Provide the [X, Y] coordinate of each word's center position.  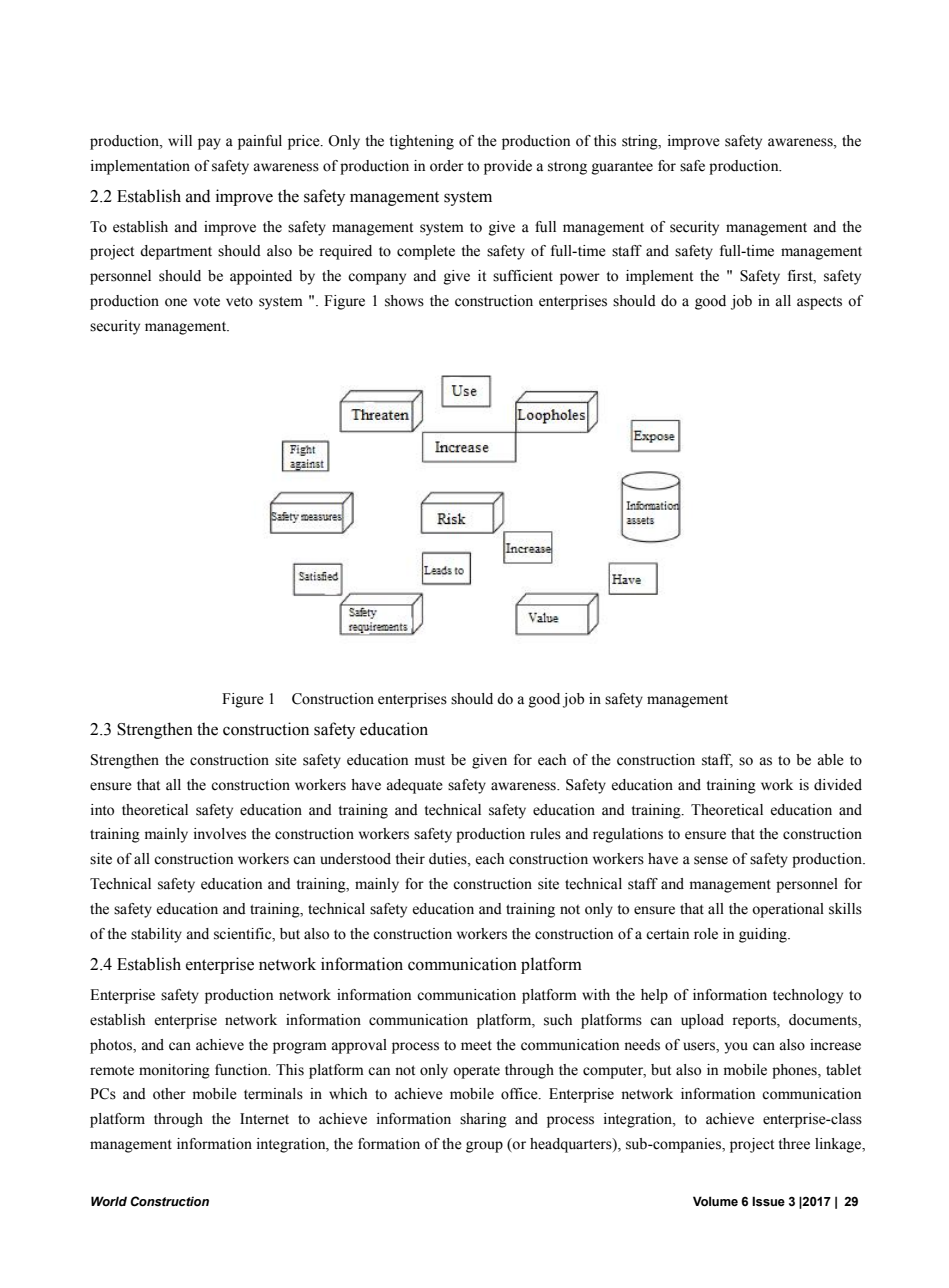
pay [209, 144]
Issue [768, 1201]
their [410, 859]
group [484, 1147]
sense [711, 860]
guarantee [622, 168]
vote [206, 301]
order [447, 166]
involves [220, 834]
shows [404, 301]
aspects [819, 303]
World [109, 1201]
